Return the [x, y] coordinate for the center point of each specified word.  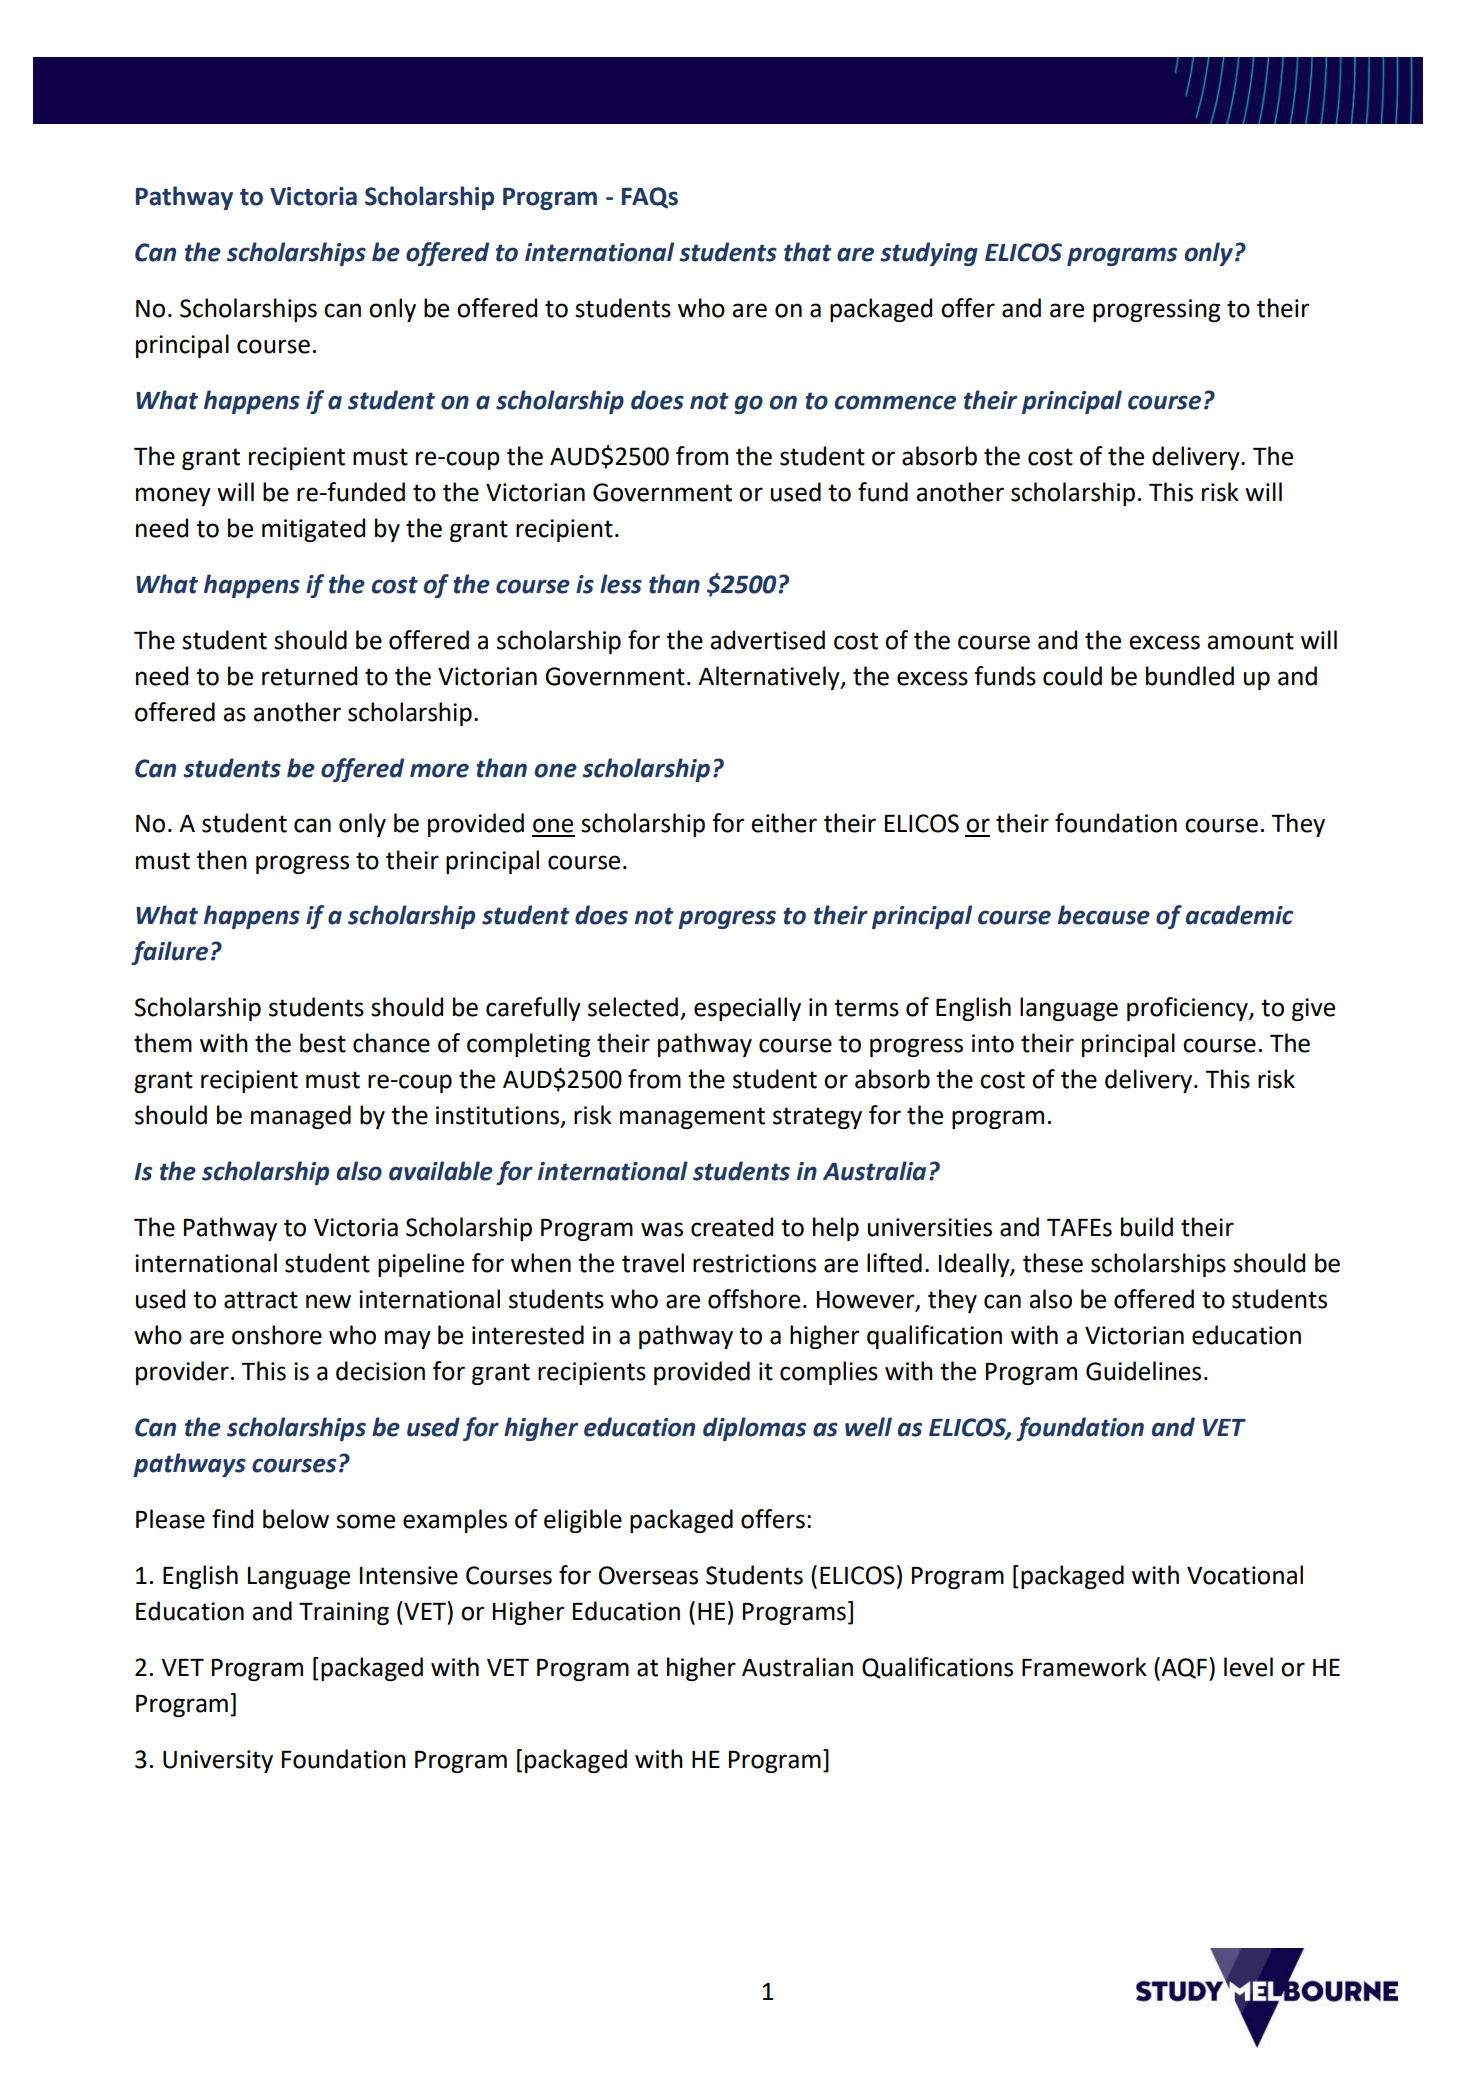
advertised [767, 640]
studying [929, 254]
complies [829, 1373]
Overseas [648, 1575]
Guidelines [1143, 1371]
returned [309, 676]
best [323, 1043]
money [173, 496]
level [1248, 1667]
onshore [277, 1335]
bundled [1190, 676]
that [808, 252]
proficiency [1188, 1009]
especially [747, 1009]
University [218, 1761]
